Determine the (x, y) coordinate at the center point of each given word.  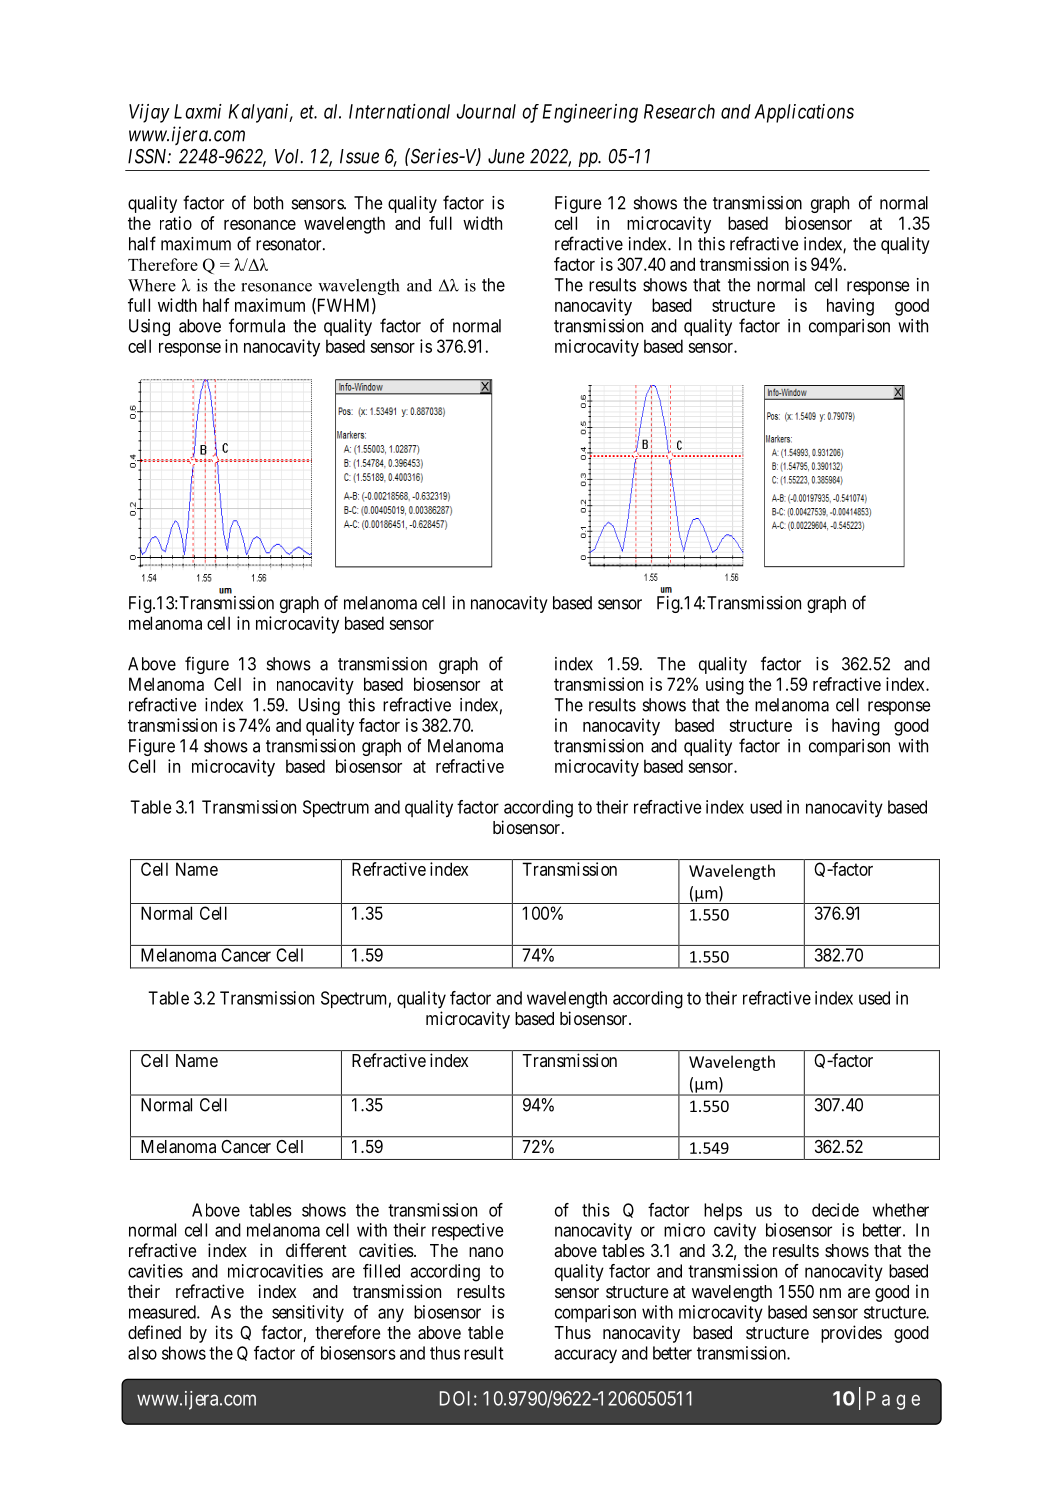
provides (851, 1334)
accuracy (585, 1356)
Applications (804, 113)
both (268, 203)
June (506, 156)
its (224, 1332)
